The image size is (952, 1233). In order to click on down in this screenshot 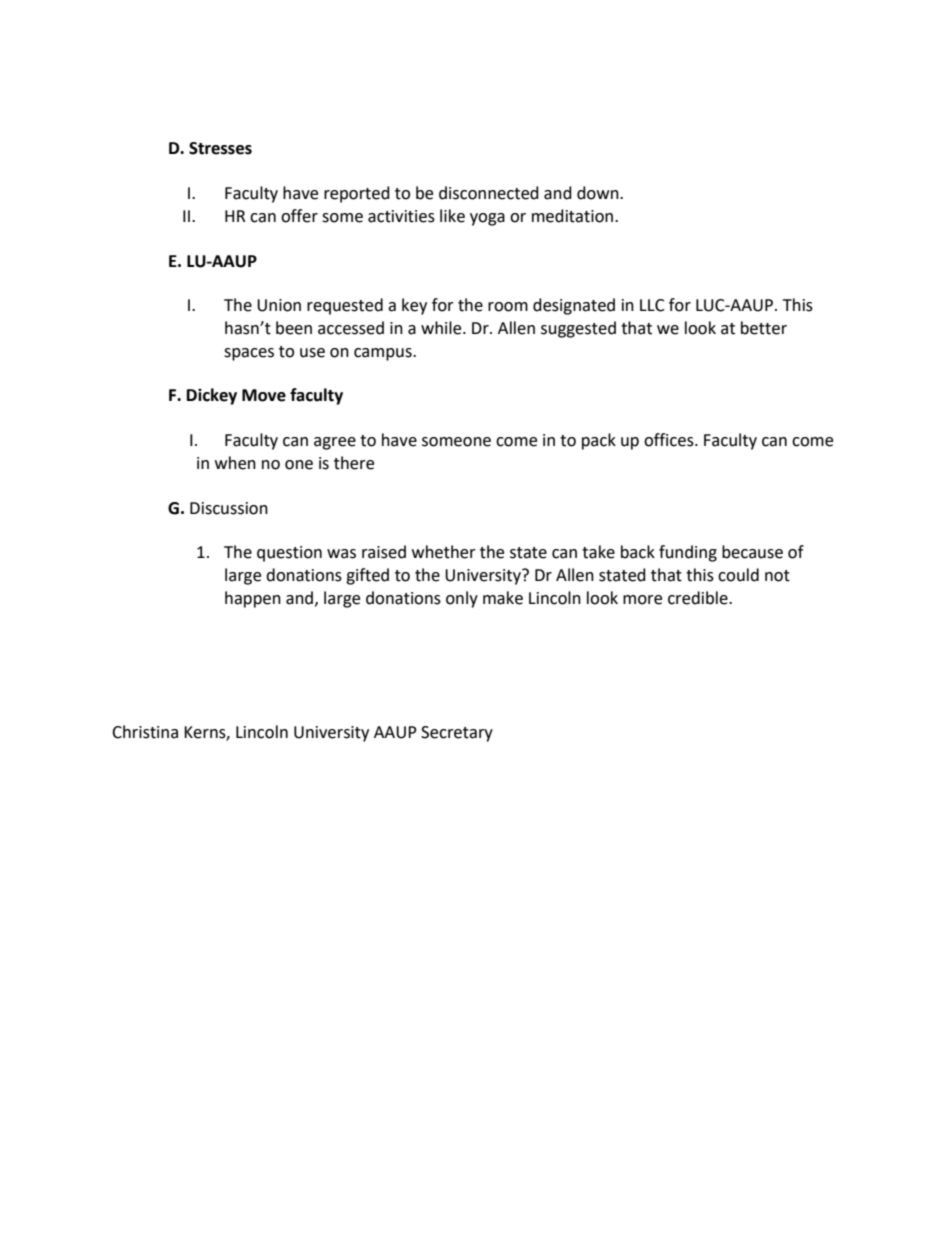, I will do `click(599, 193)`.
